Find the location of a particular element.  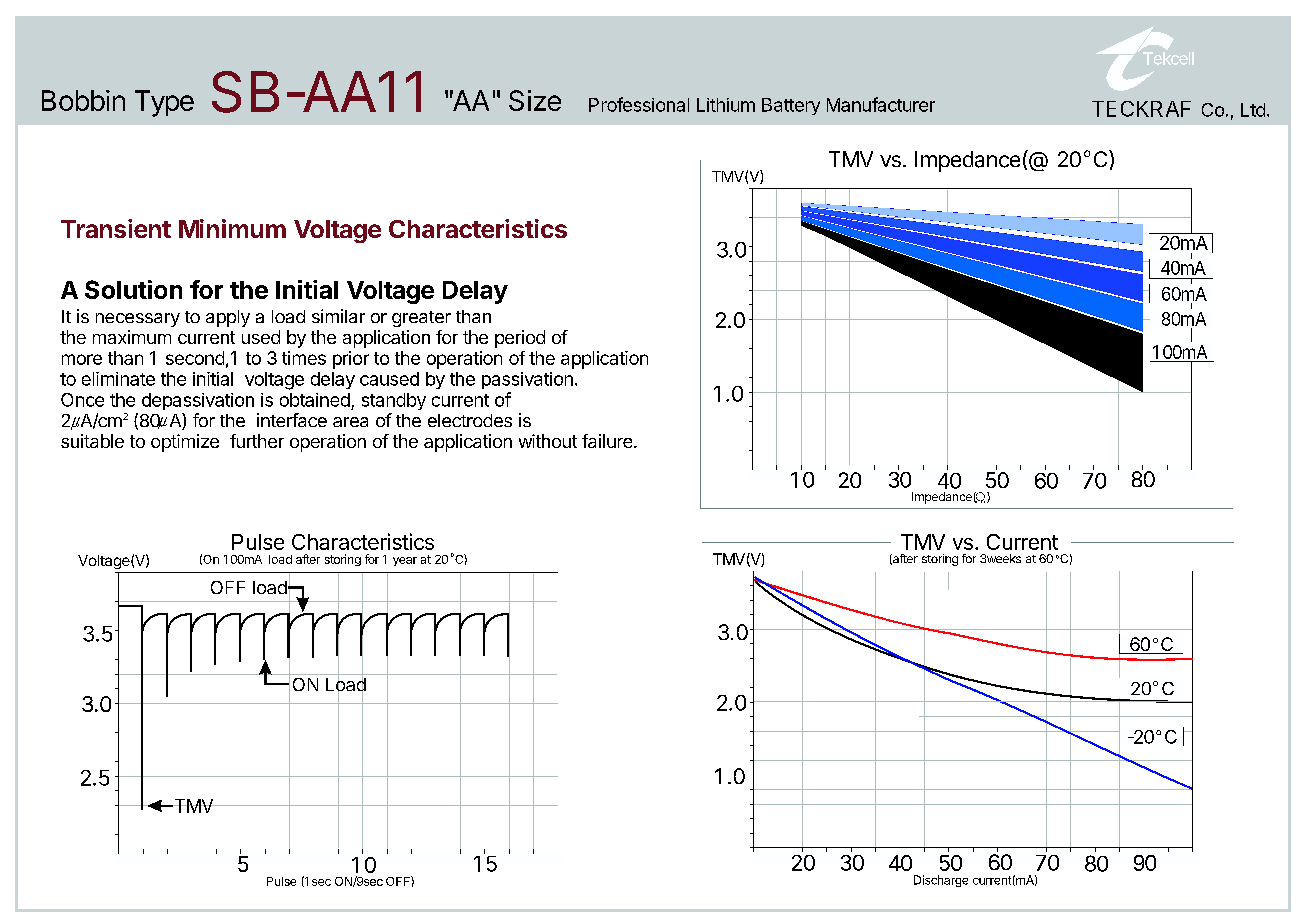

electrodes is located at coordinates (470, 420).
